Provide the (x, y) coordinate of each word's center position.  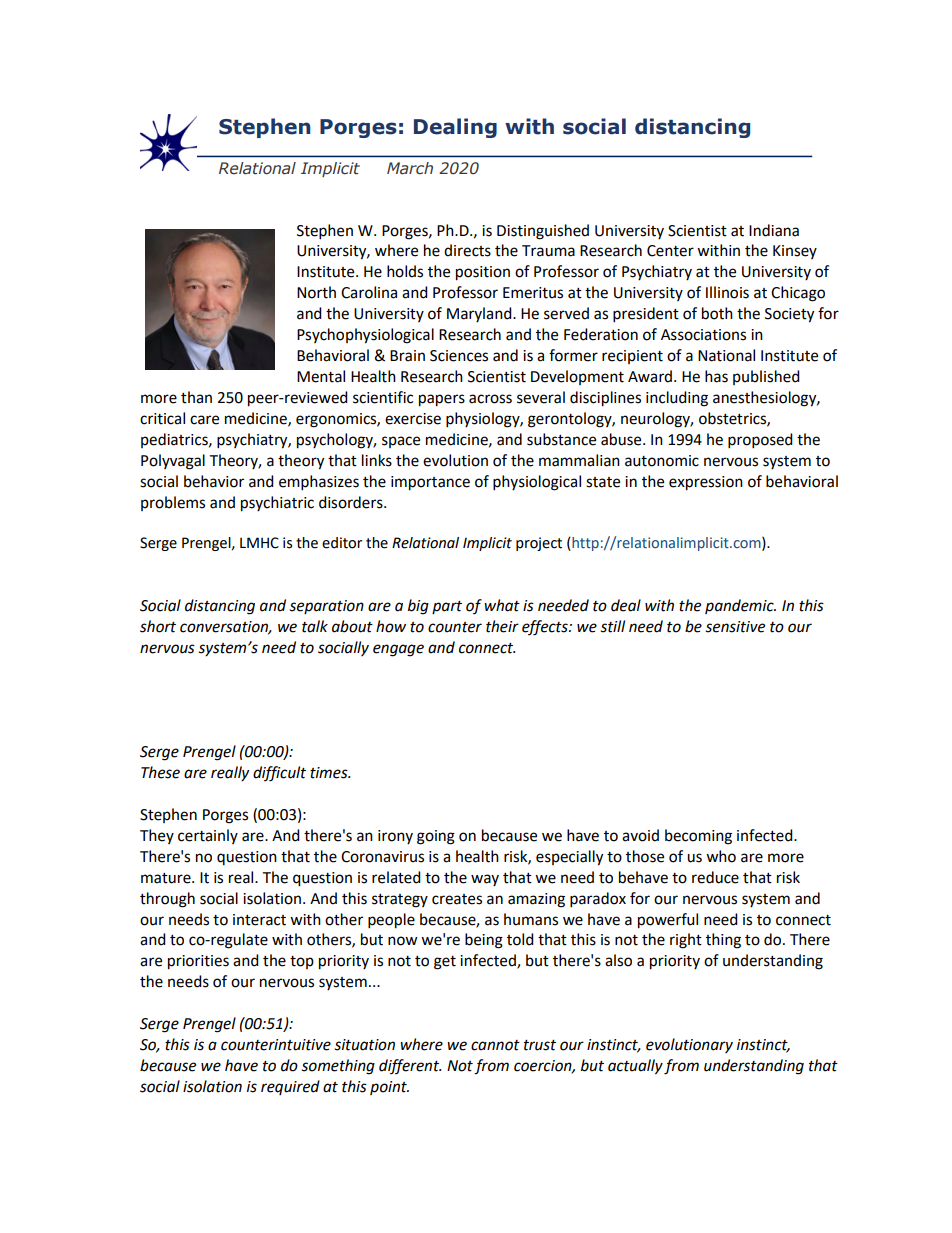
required (290, 1087)
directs (467, 250)
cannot (495, 1045)
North (316, 292)
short (158, 626)
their (502, 626)
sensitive (735, 627)
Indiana (774, 230)
